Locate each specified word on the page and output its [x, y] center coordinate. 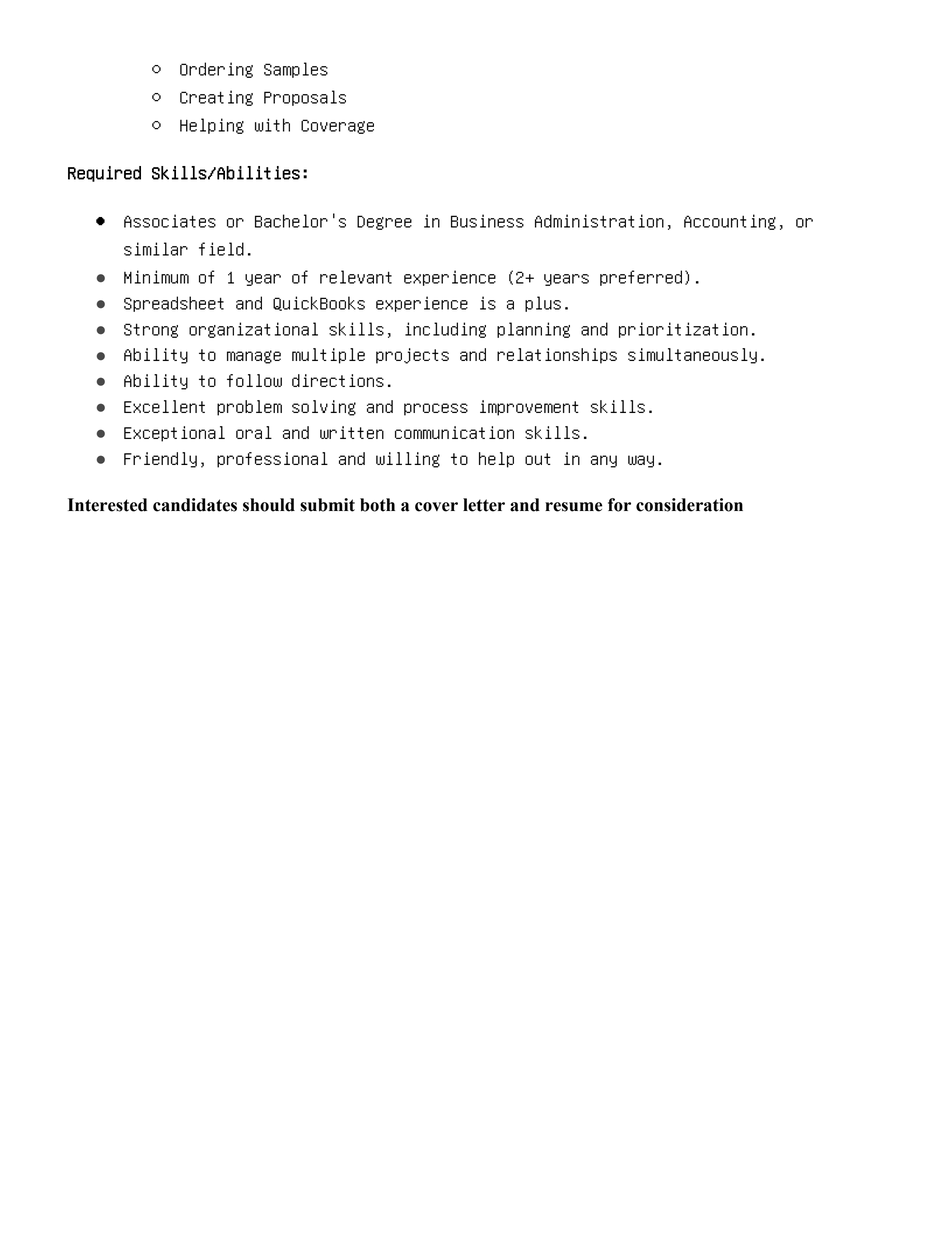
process [436, 409]
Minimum [156, 277]
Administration [599, 221]
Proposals [305, 98]
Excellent [164, 406]
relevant [356, 277]
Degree [384, 222]
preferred [641, 278]
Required [104, 174]
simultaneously [692, 356]
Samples [296, 70]
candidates [195, 505]
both [377, 505]
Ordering [216, 70]
